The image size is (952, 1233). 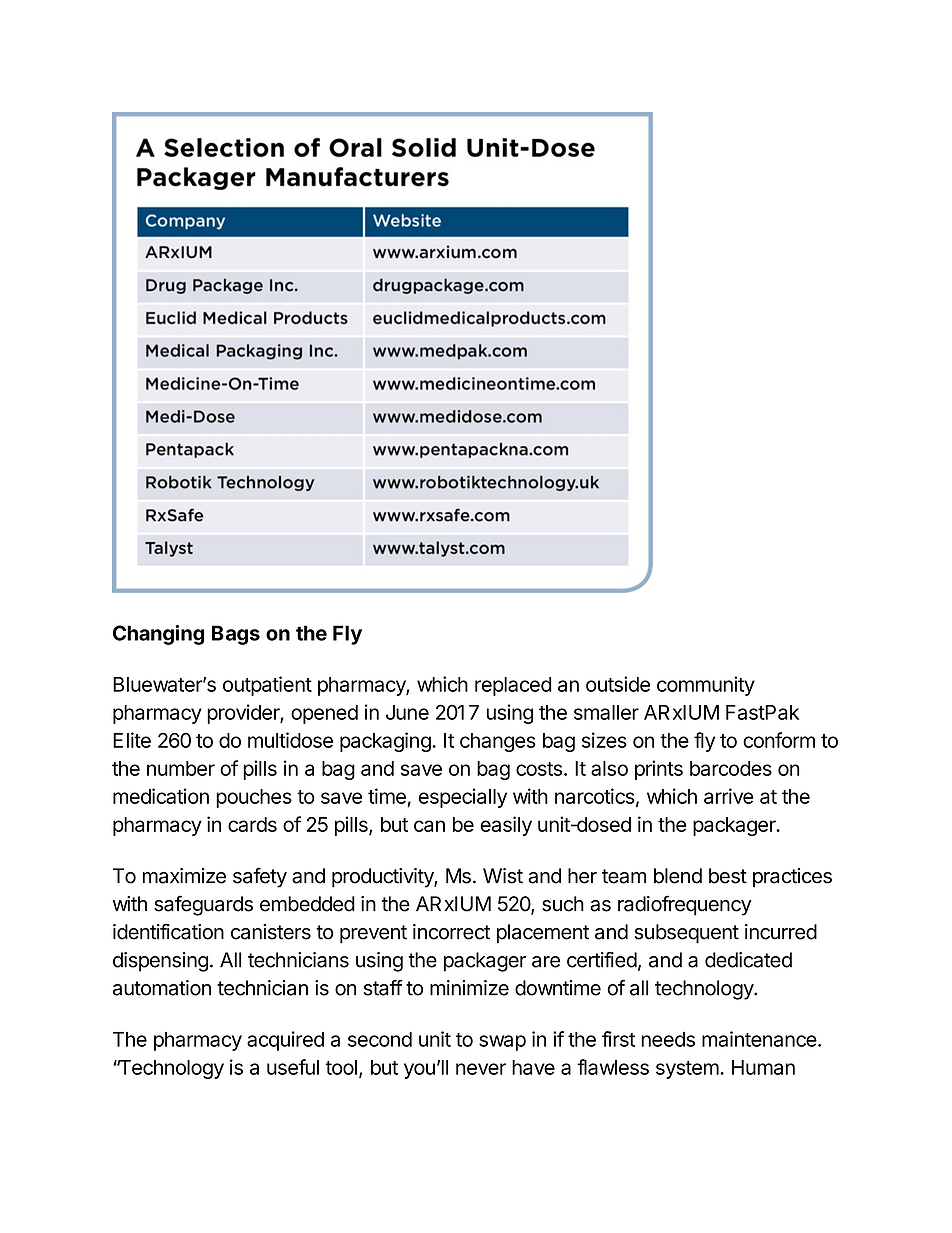 I want to click on subsequent, so click(x=686, y=934).
